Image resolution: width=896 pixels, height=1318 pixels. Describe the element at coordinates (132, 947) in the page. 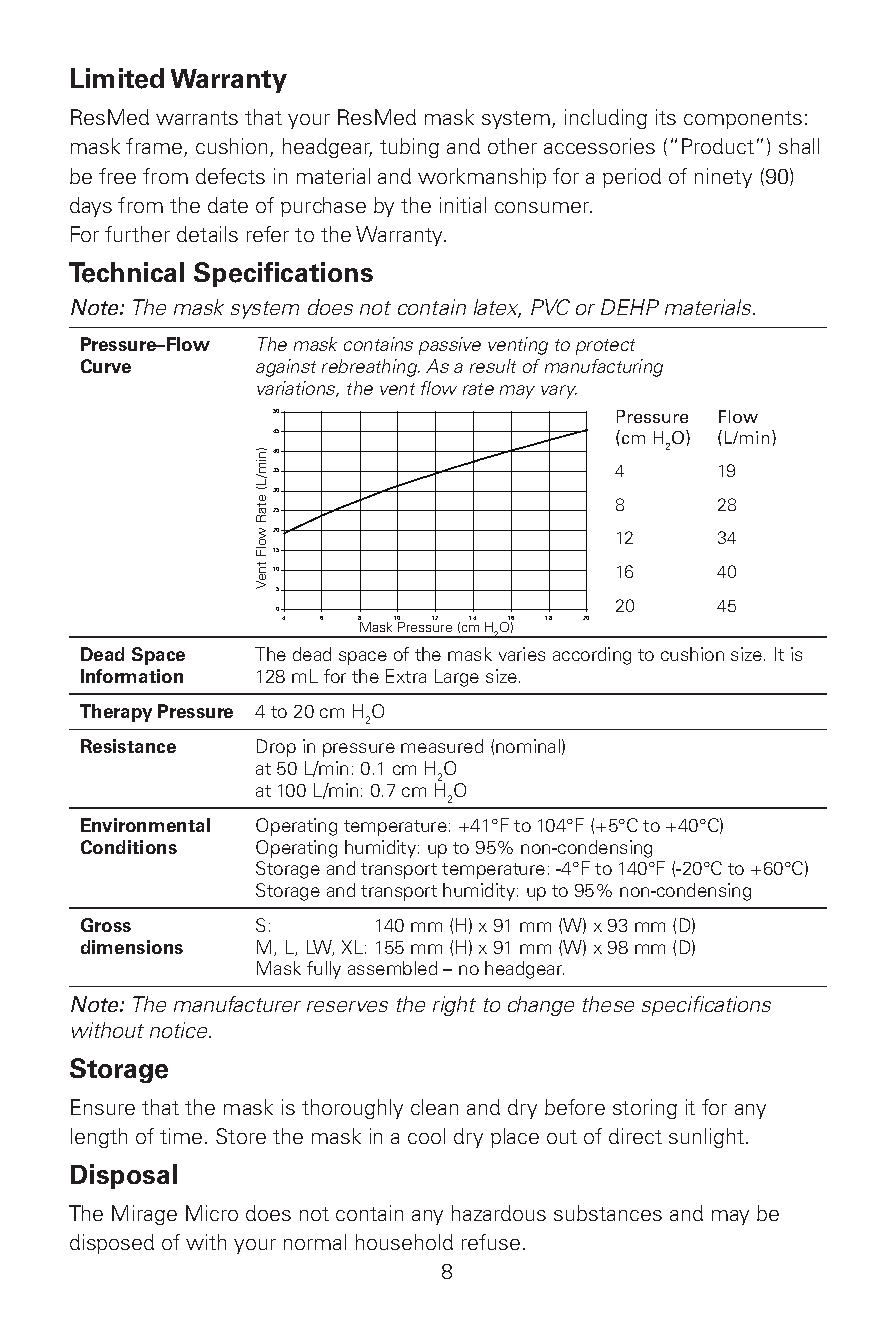

I see `dimensions` at that location.
